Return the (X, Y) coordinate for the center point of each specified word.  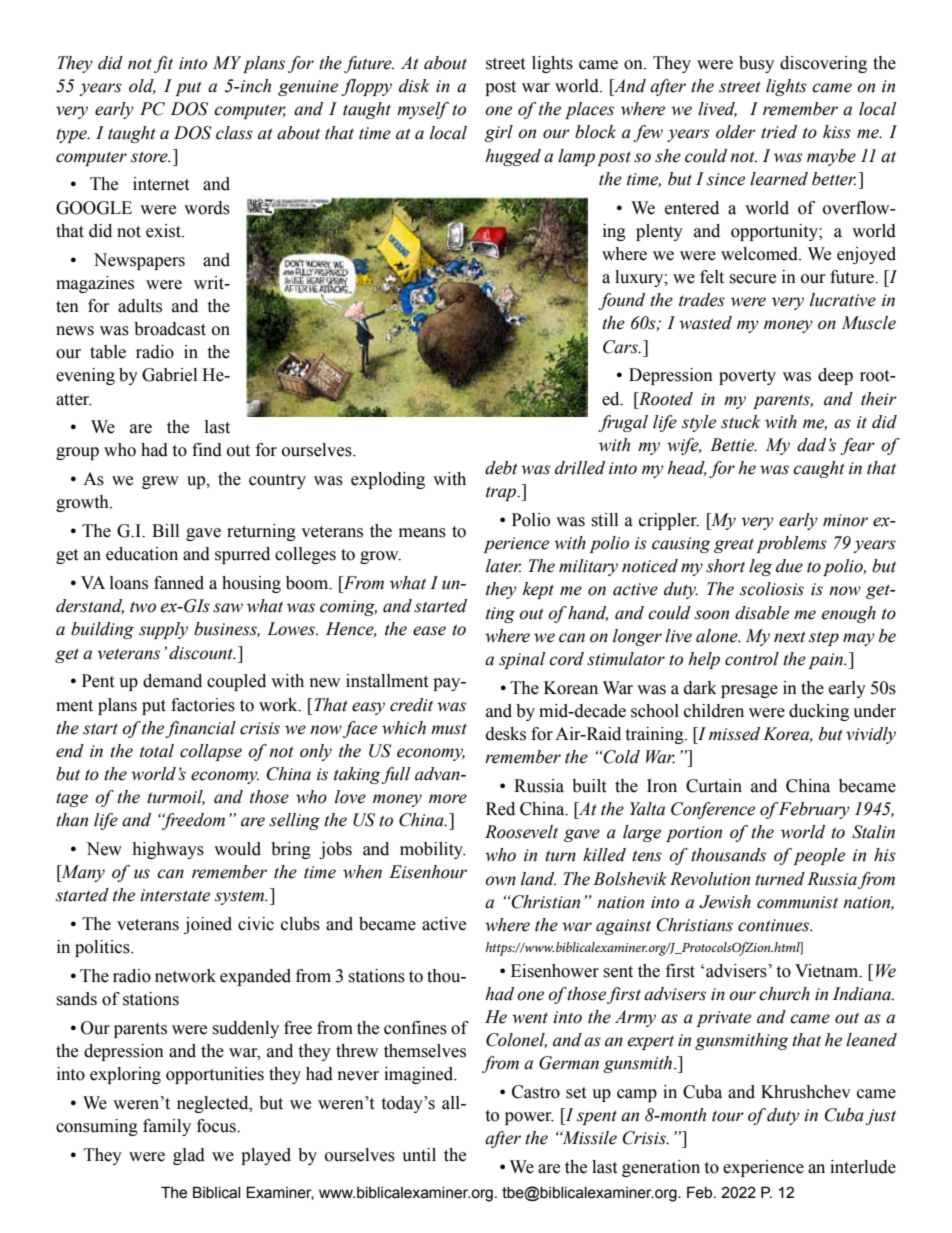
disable (762, 613)
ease (429, 631)
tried (779, 132)
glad (189, 1156)
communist (797, 902)
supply (163, 630)
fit (163, 64)
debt (501, 468)
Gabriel (169, 375)
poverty (747, 377)
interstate (175, 895)
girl (499, 133)
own (500, 881)
